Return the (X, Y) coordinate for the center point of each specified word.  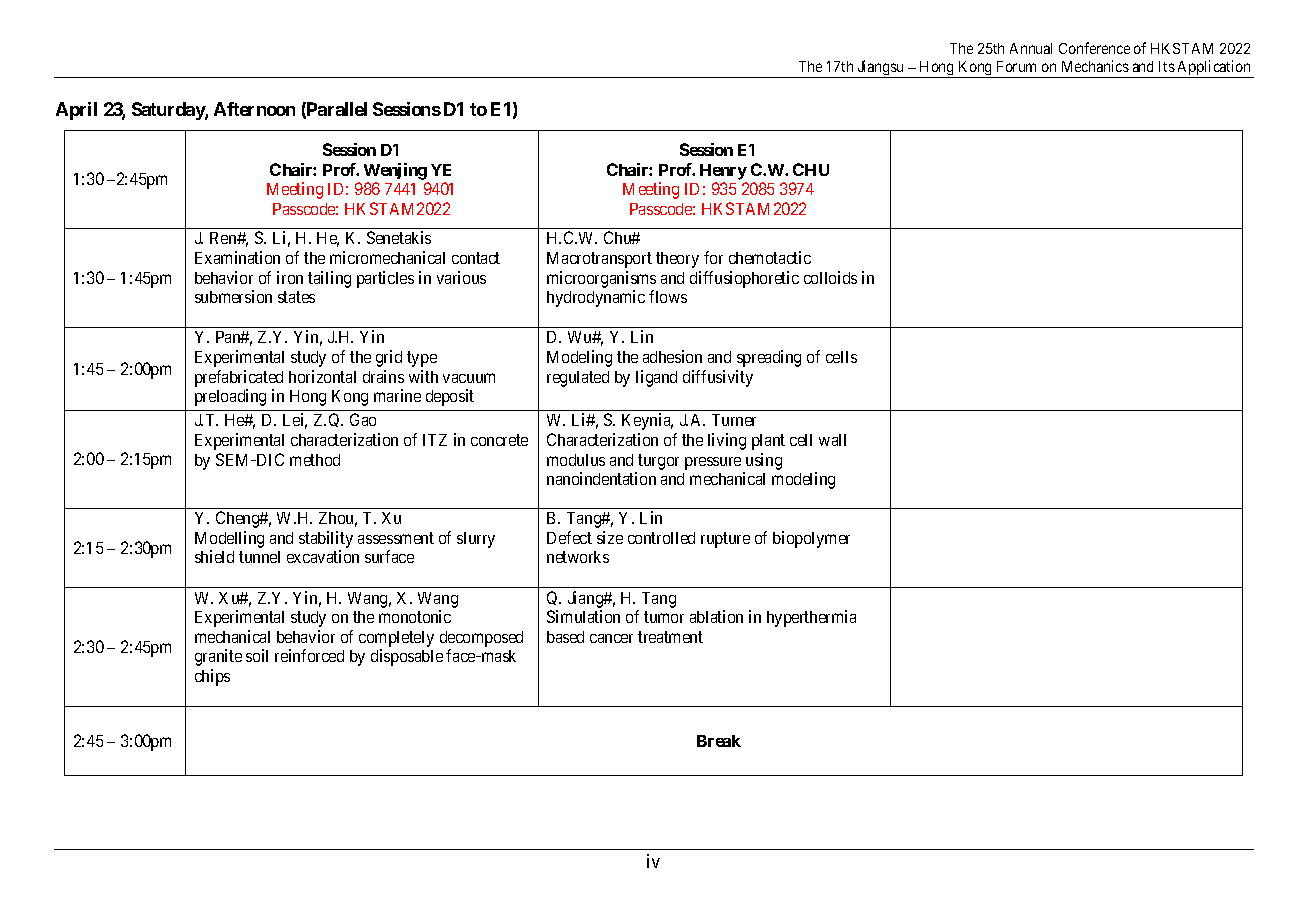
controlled (661, 538)
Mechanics (1095, 66)
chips (212, 677)
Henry (723, 172)
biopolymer (811, 539)
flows (668, 296)
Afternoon (254, 109)
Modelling (229, 539)
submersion (233, 296)
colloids (830, 277)
